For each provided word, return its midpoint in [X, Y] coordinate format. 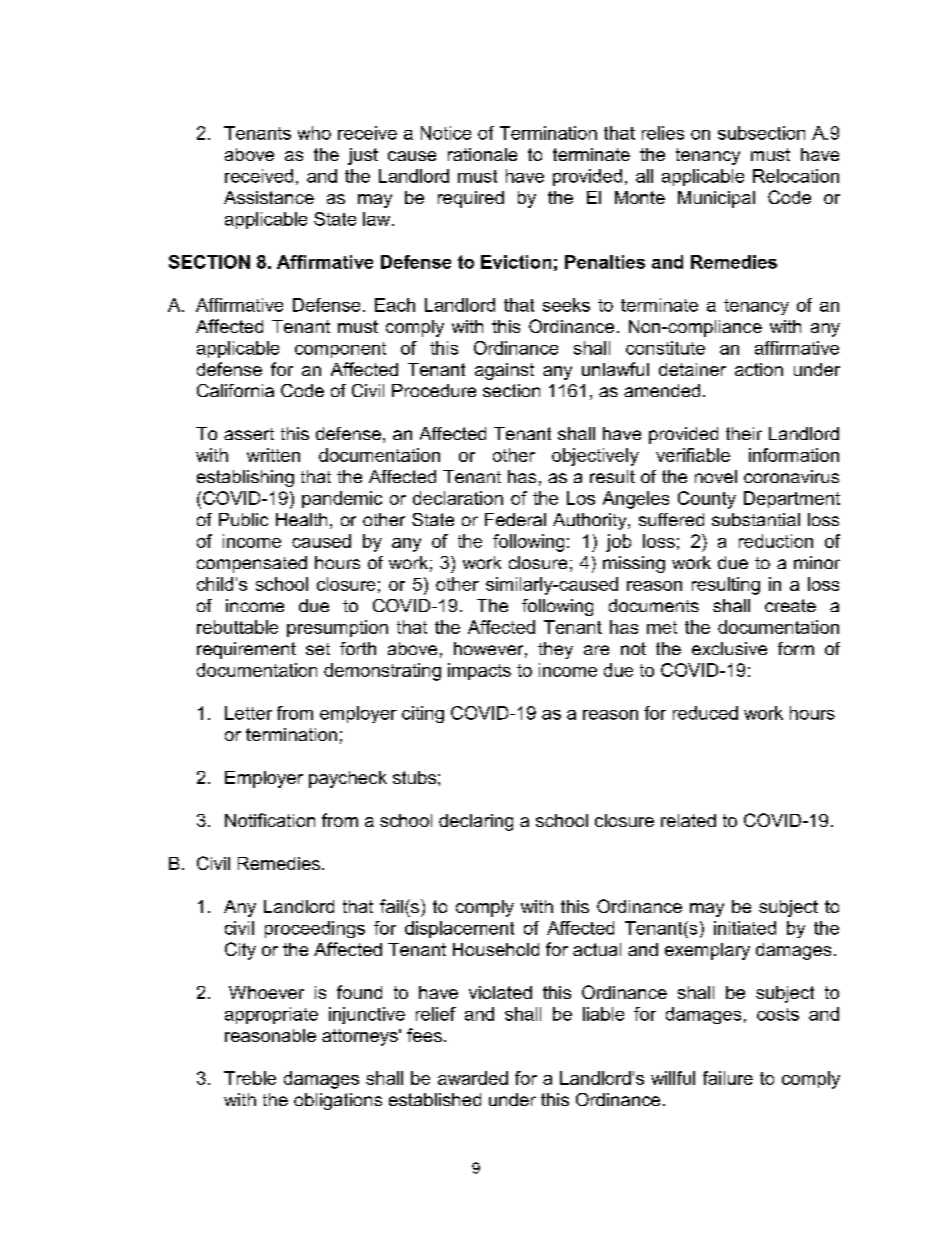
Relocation [796, 176]
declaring [476, 822]
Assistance [269, 197]
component [340, 350]
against [504, 371]
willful [673, 1078]
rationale [482, 154]
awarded [473, 1078]
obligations [338, 1101]
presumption [337, 628]
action [759, 369]
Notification [270, 820]
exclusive [729, 648]
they [555, 650]
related [688, 820]
